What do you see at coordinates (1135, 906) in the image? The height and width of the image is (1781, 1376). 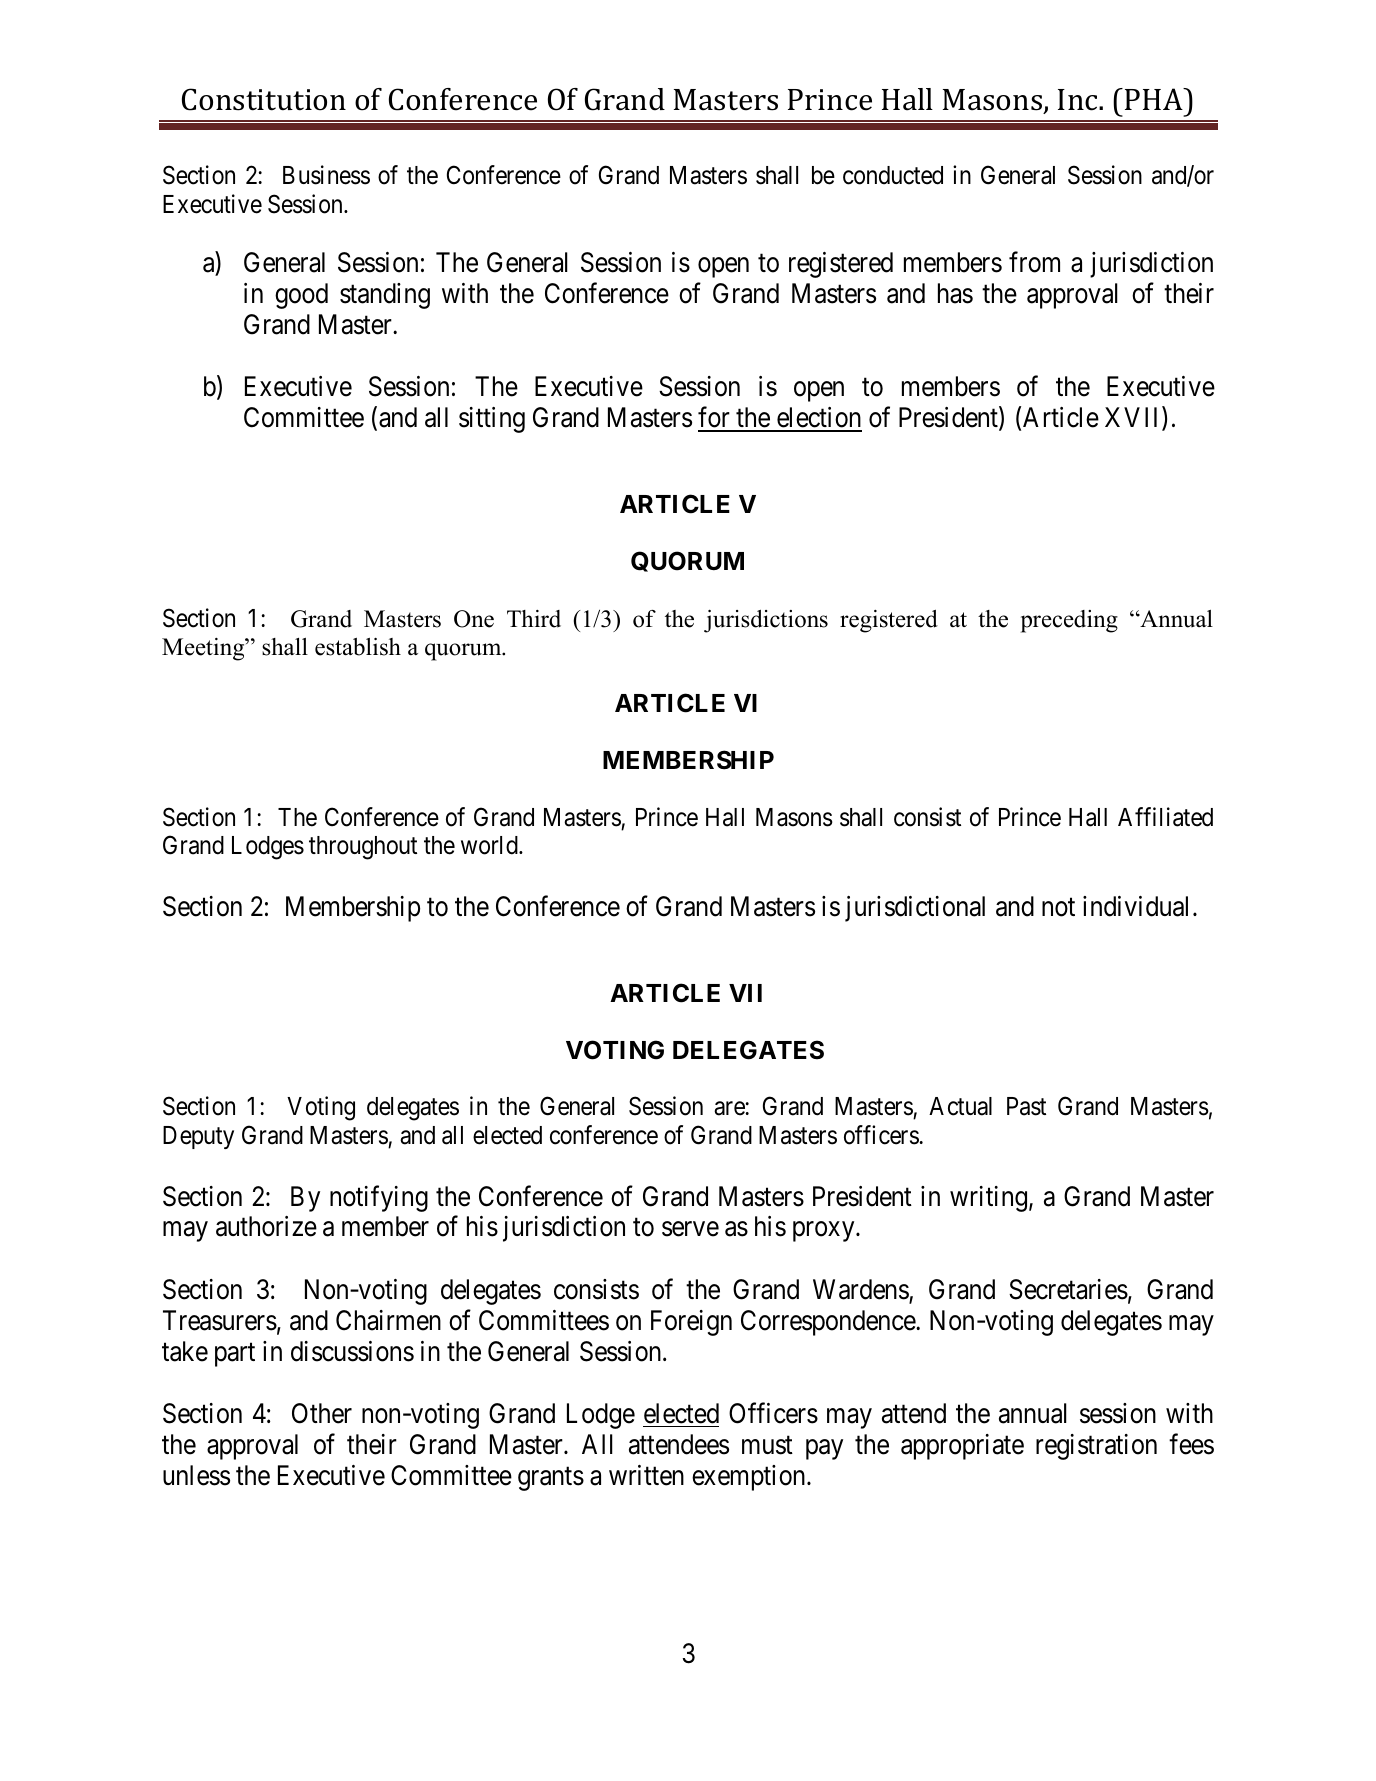 I see `individual` at bounding box center [1135, 906].
